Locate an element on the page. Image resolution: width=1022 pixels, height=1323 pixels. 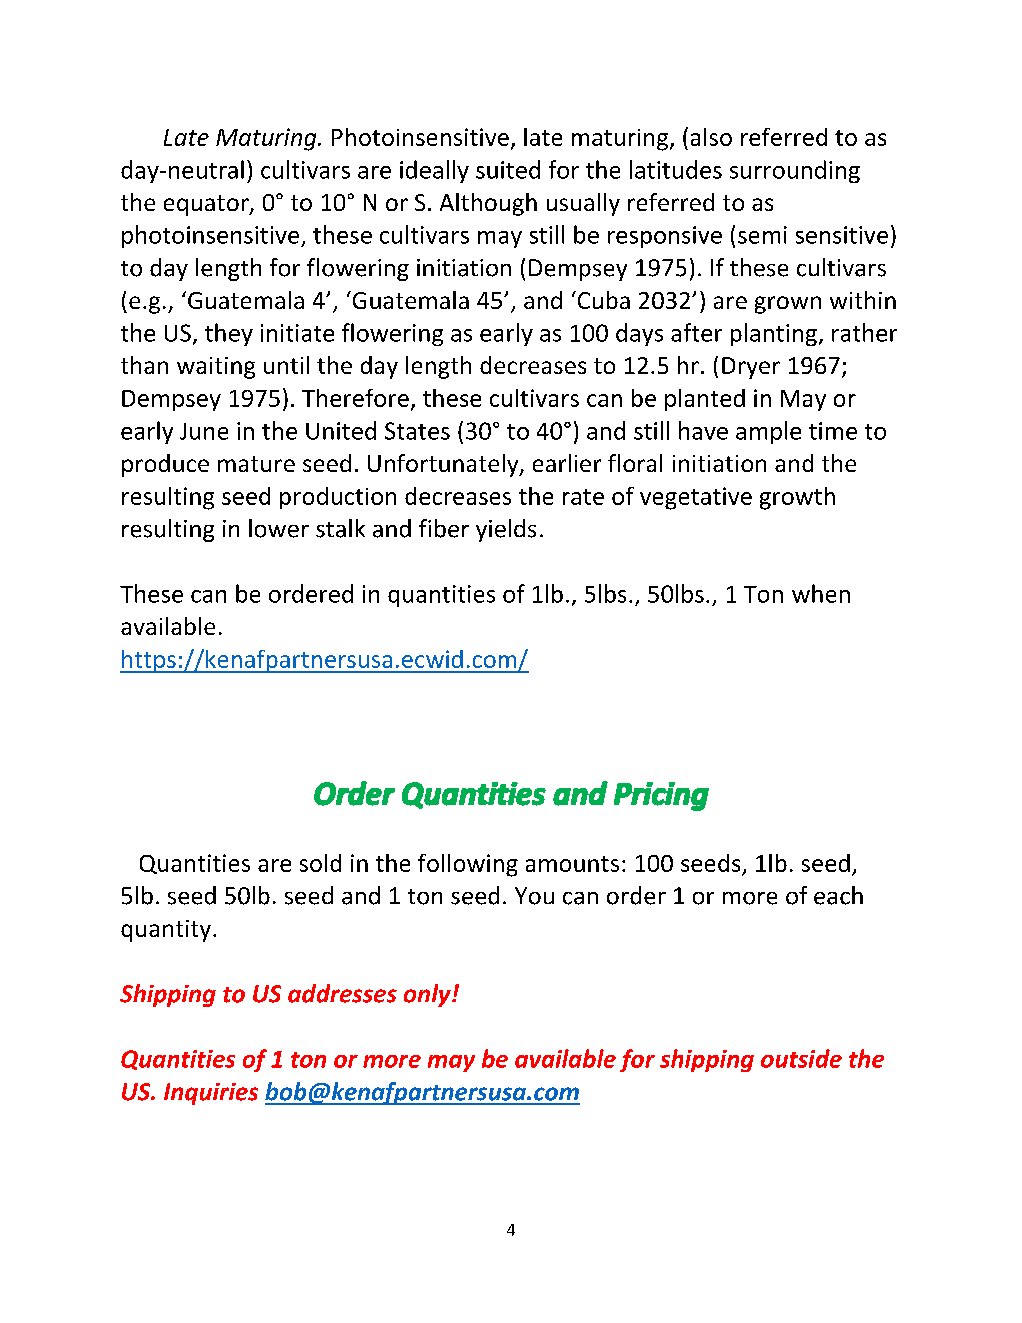
outside is located at coordinates (801, 1058).
